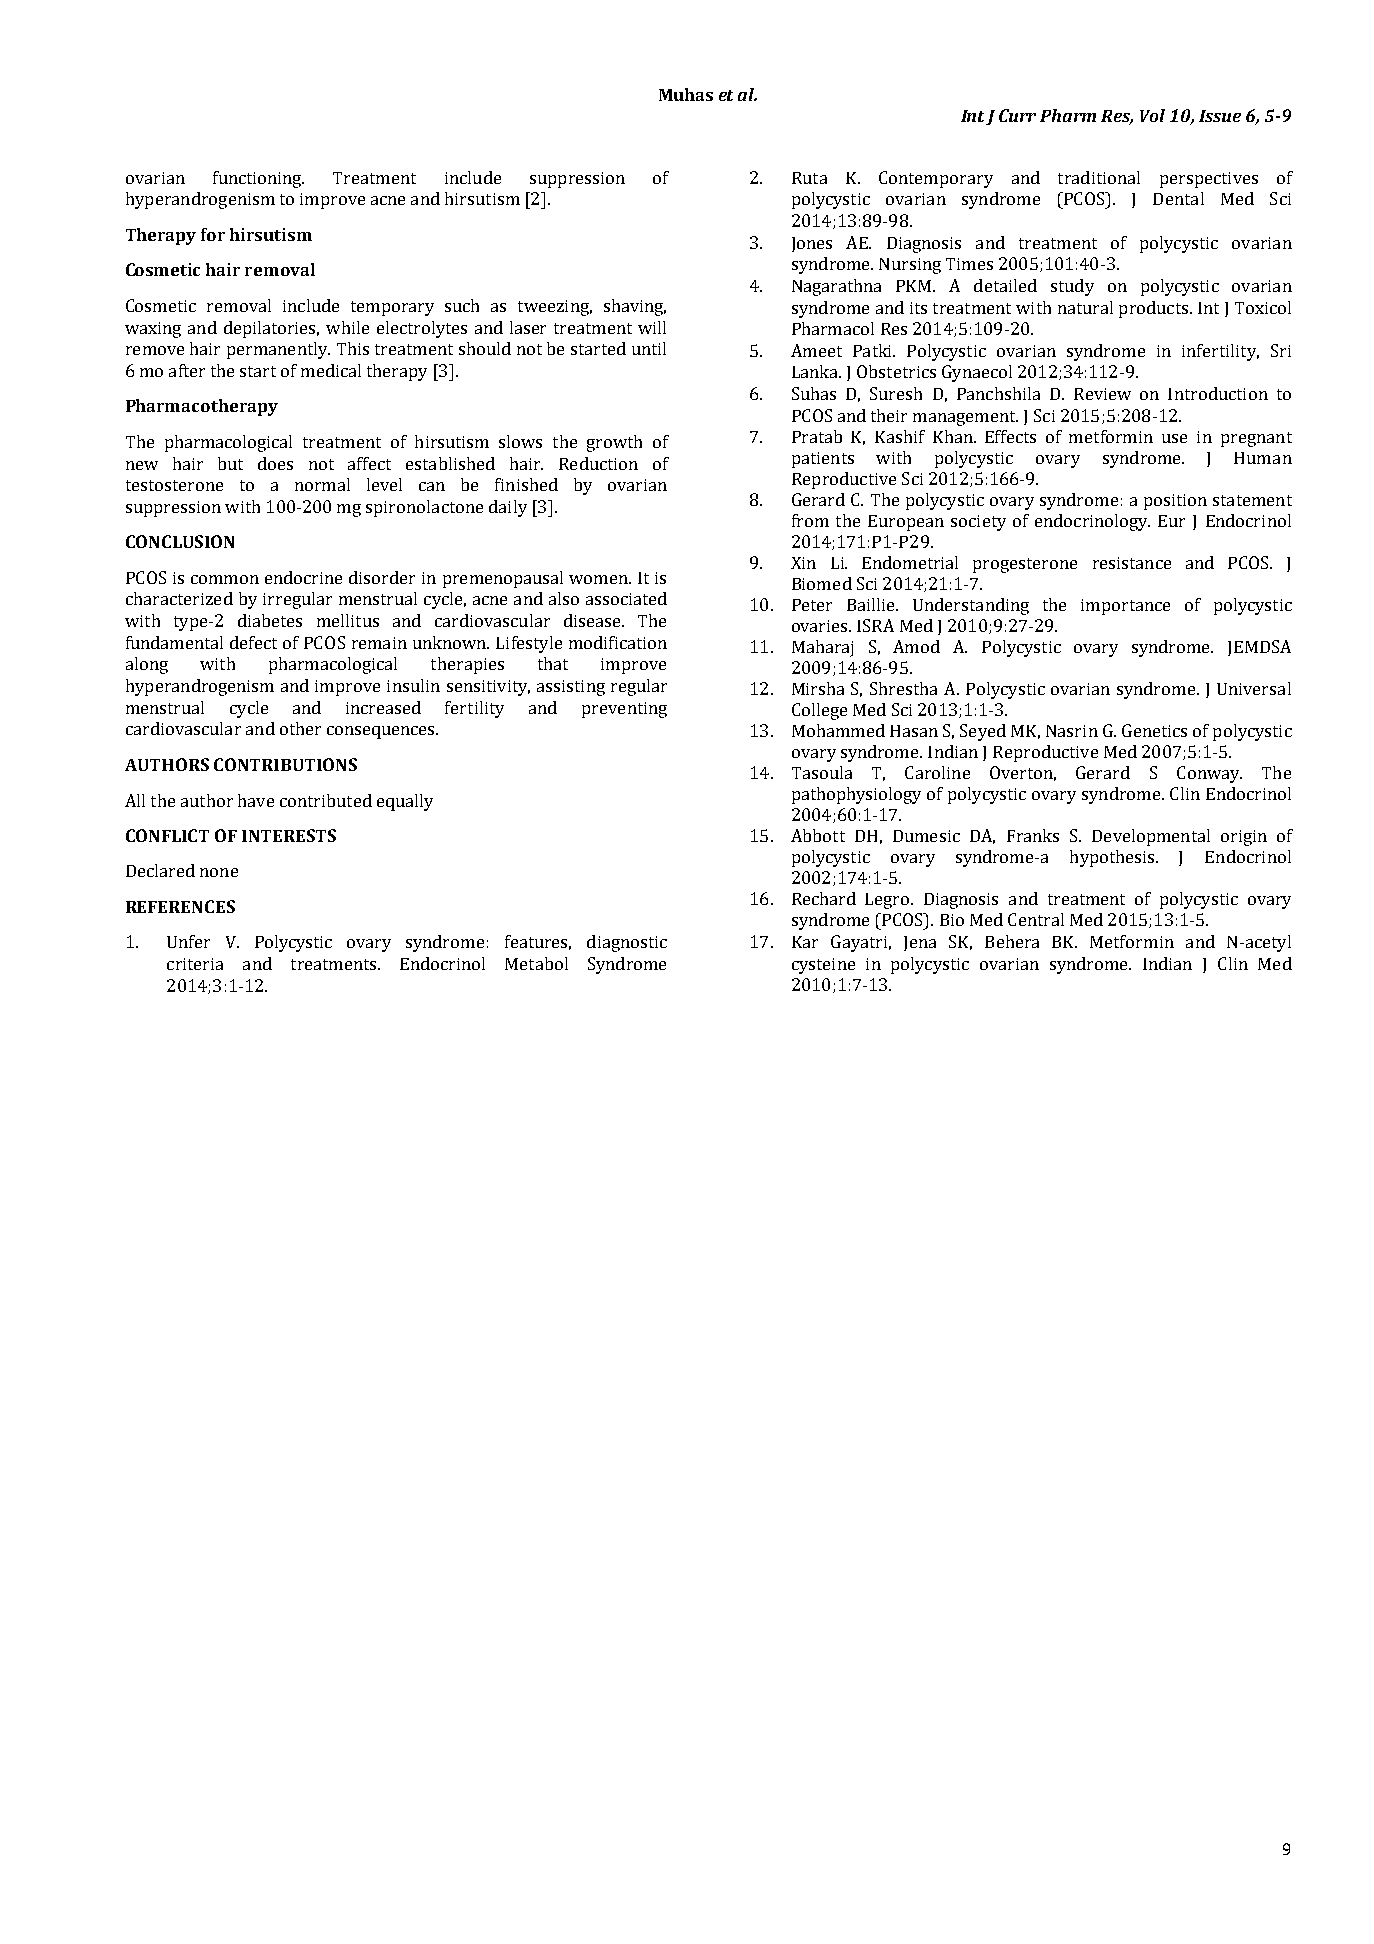  I want to click on Review, so click(1102, 394).
